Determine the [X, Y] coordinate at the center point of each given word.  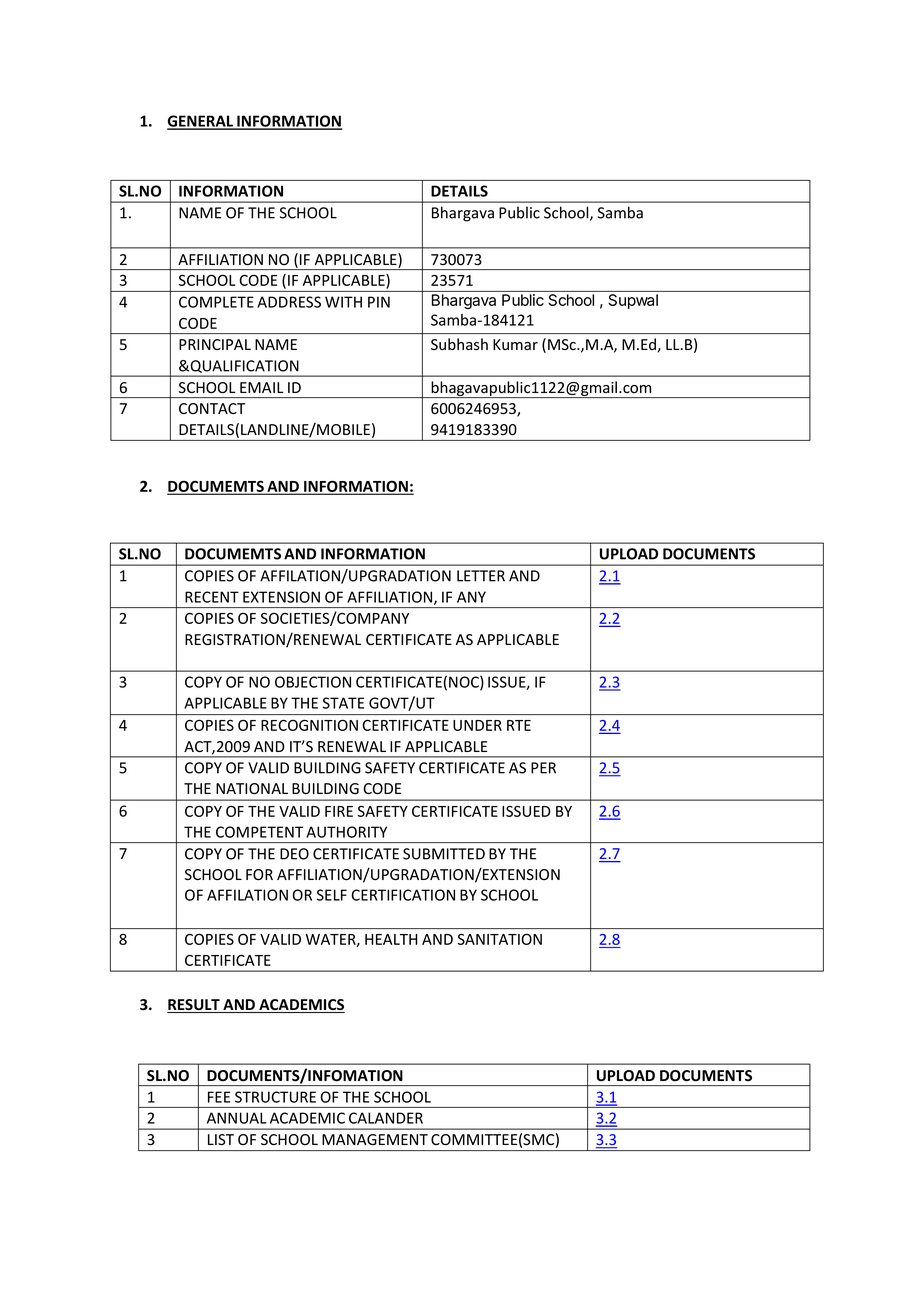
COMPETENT [259, 832]
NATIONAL [252, 788]
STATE [343, 703]
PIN [379, 302]
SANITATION [500, 939]
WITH [343, 302]
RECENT [212, 597]
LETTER [481, 576]
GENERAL [201, 122]
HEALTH [391, 939]
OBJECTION [313, 682]
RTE [519, 725]
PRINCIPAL [215, 344]
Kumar [515, 344]
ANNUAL [236, 1118]
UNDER [477, 725]
